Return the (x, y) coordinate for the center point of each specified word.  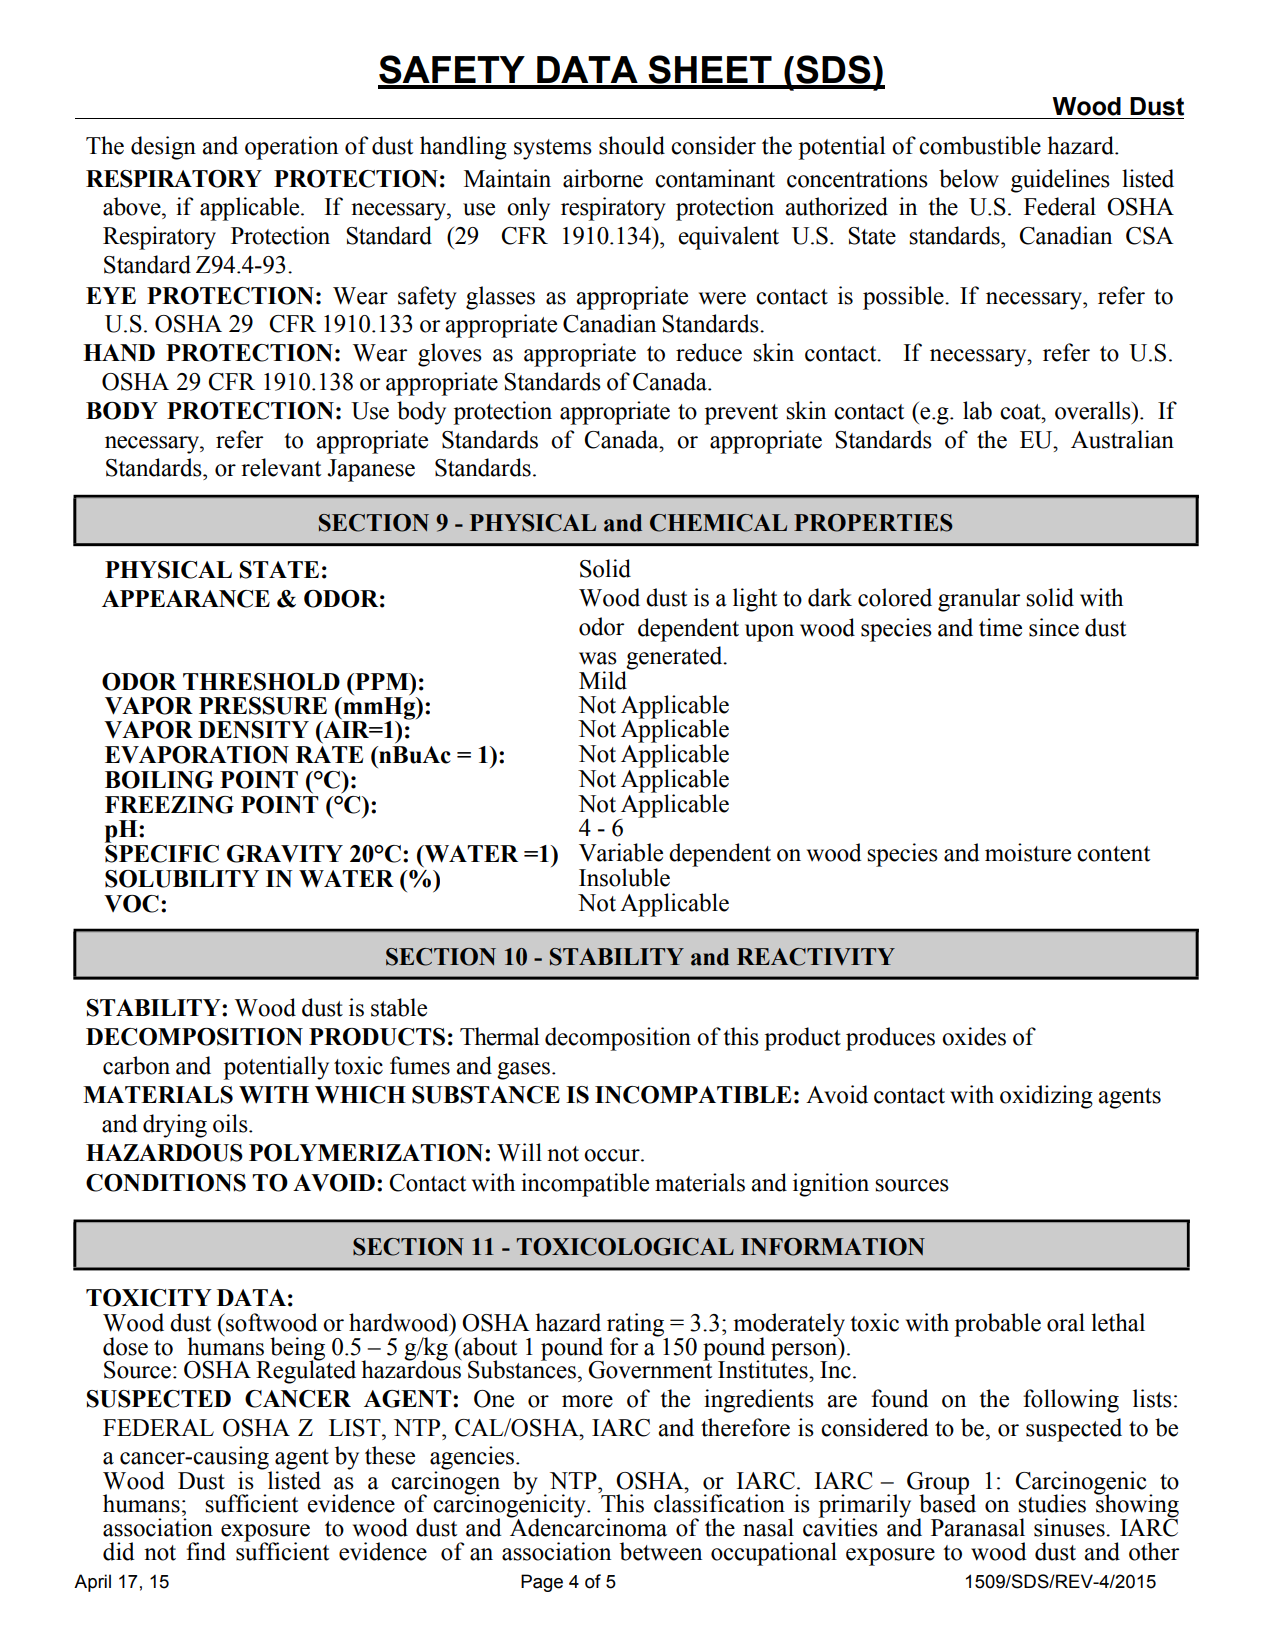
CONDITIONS (166, 1183)
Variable (621, 852)
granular (979, 600)
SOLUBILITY (182, 879)
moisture (1028, 852)
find (206, 1551)
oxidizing (1046, 1097)
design (163, 148)
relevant (281, 467)
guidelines (1060, 181)
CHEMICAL (718, 523)
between (661, 1551)
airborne (603, 178)
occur (613, 1155)
